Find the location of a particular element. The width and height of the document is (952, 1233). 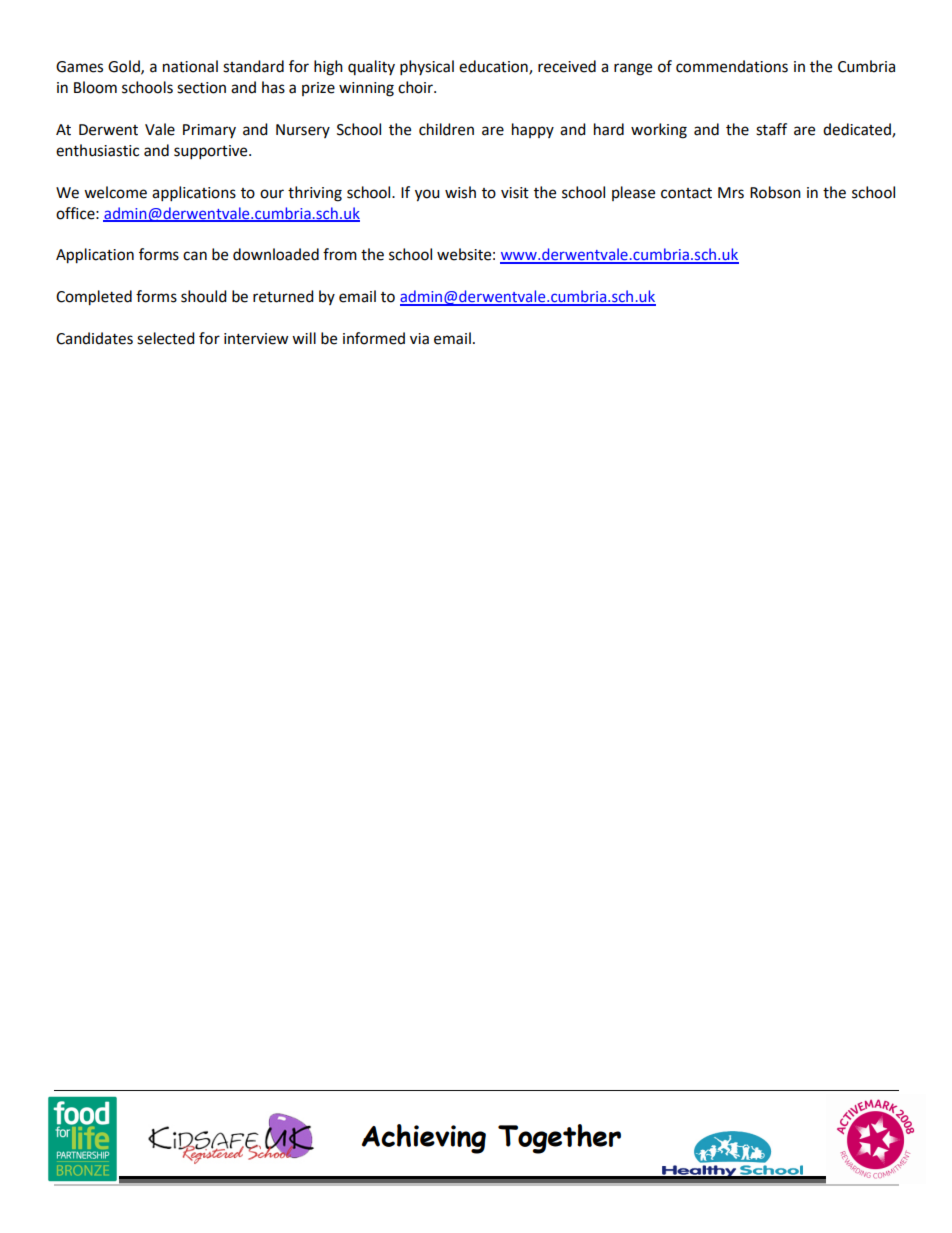

Robson is located at coordinates (775, 192).
